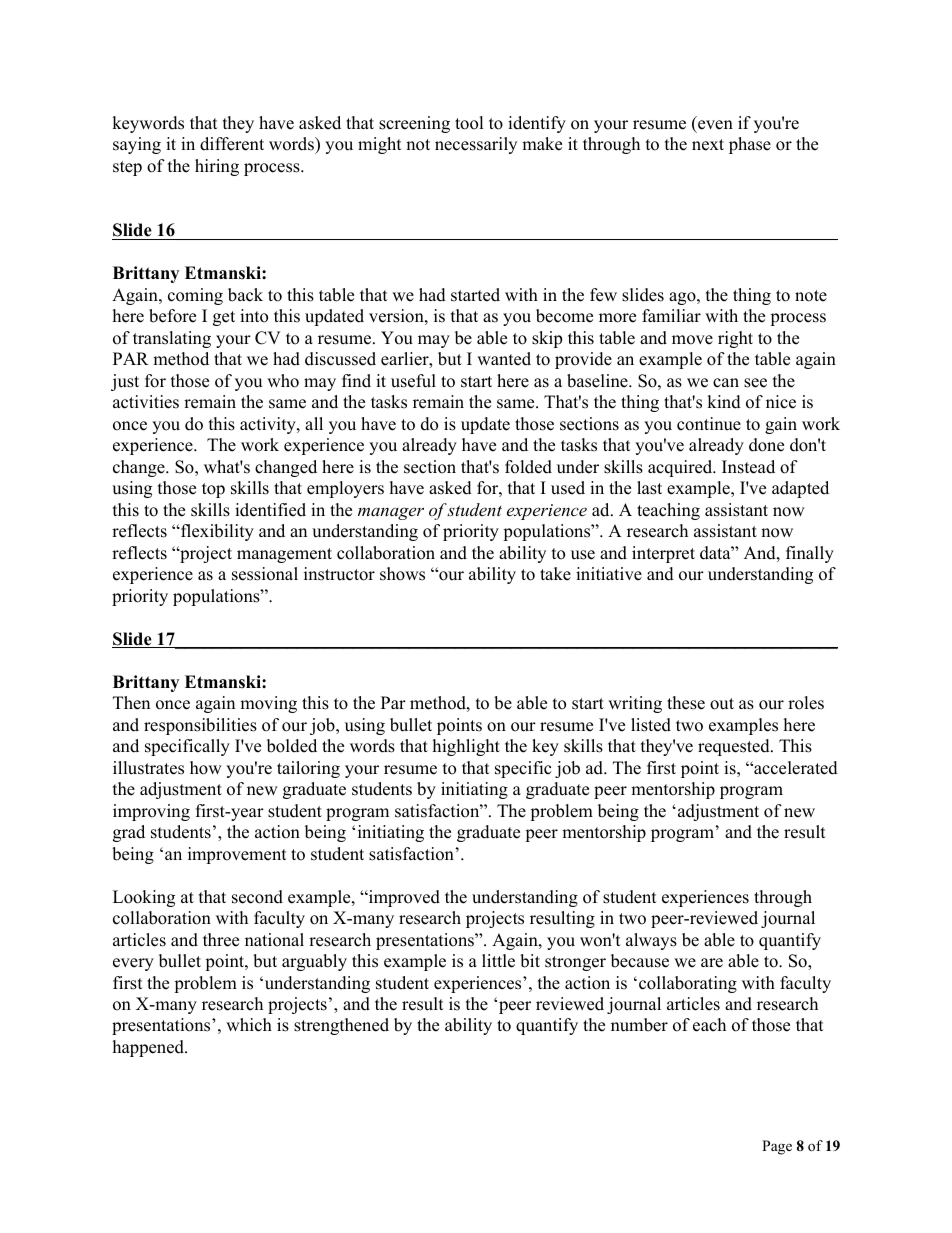  What do you see at coordinates (217, 167) in the screenshot?
I see `hiring` at bounding box center [217, 167].
